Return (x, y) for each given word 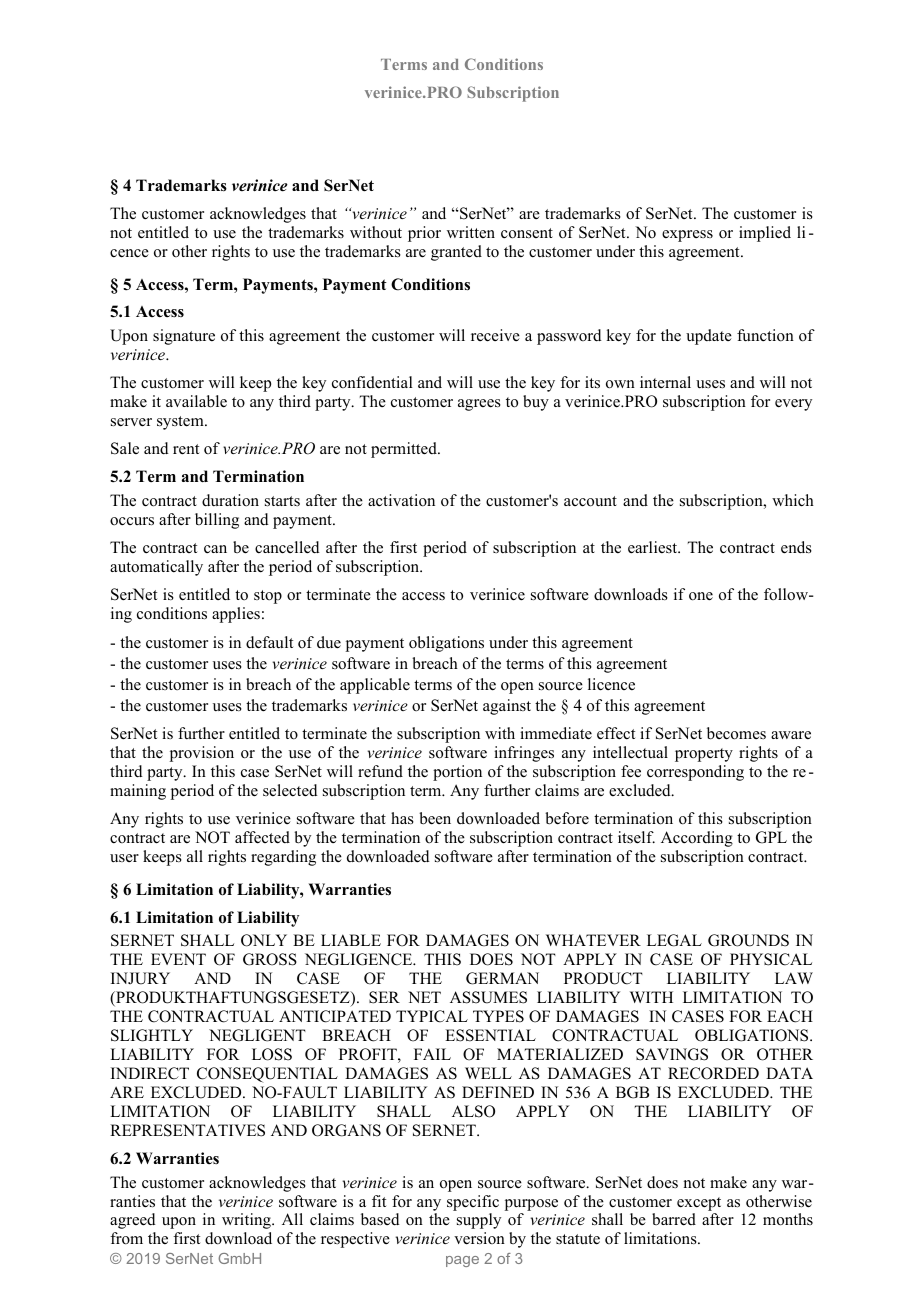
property (704, 755)
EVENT (178, 959)
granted (456, 253)
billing (217, 521)
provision (202, 754)
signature (184, 337)
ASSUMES (488, 997)
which (793, 500)
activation (401, 500)
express (687, 236)
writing (247, 1221)
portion (457, 773)
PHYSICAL (771, 959)
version (479, 1238)
